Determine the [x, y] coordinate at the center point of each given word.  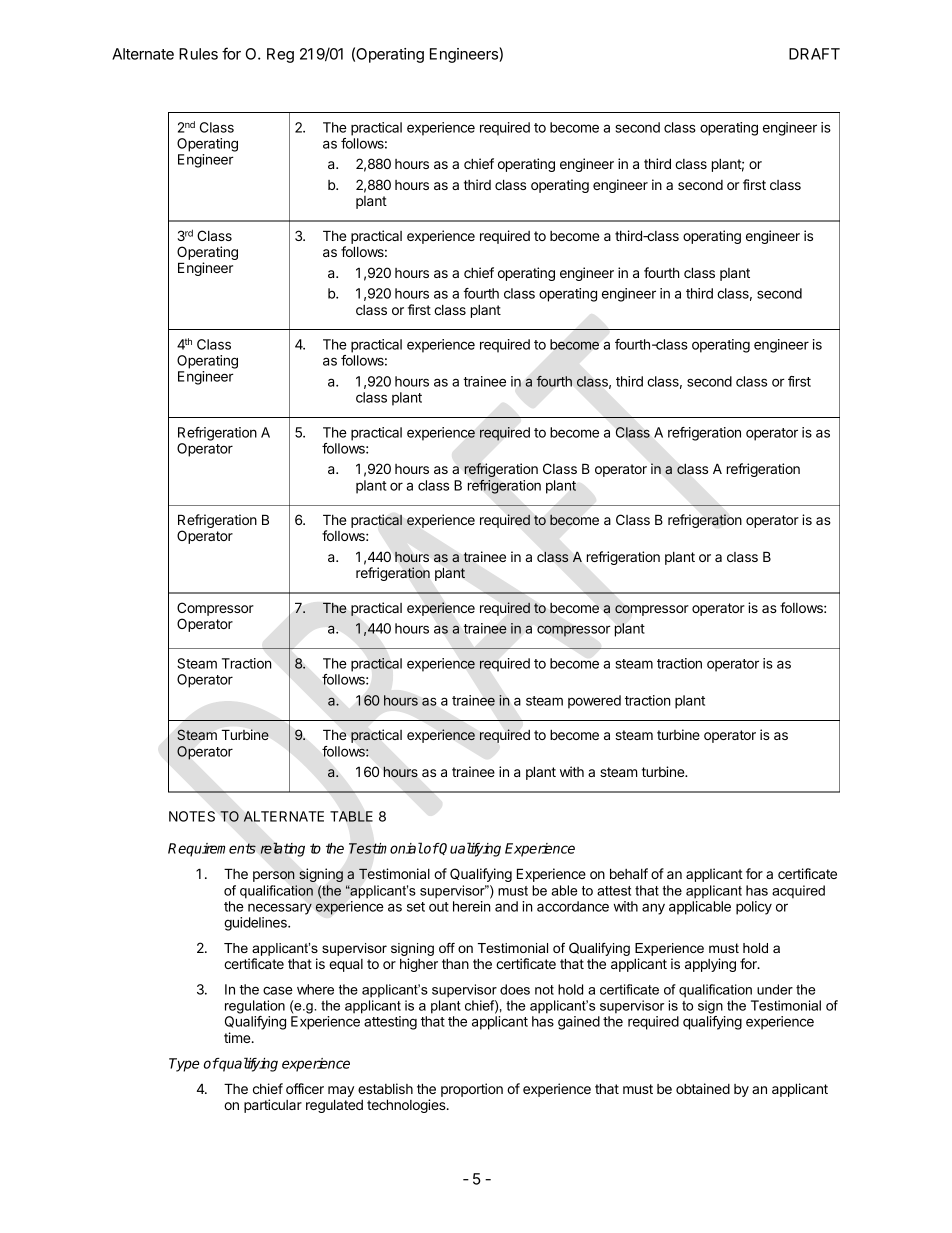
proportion [472, 1090]
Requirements [212, 850]
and [506, 906]
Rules [198, 54]
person [274, 876]
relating [282, 849]
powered [594, 702]
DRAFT [814, 54]
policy [754, 908]
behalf [629, 873]
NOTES [192, 816]
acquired [798, 892]
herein [472, 906]
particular [273, 1106]
